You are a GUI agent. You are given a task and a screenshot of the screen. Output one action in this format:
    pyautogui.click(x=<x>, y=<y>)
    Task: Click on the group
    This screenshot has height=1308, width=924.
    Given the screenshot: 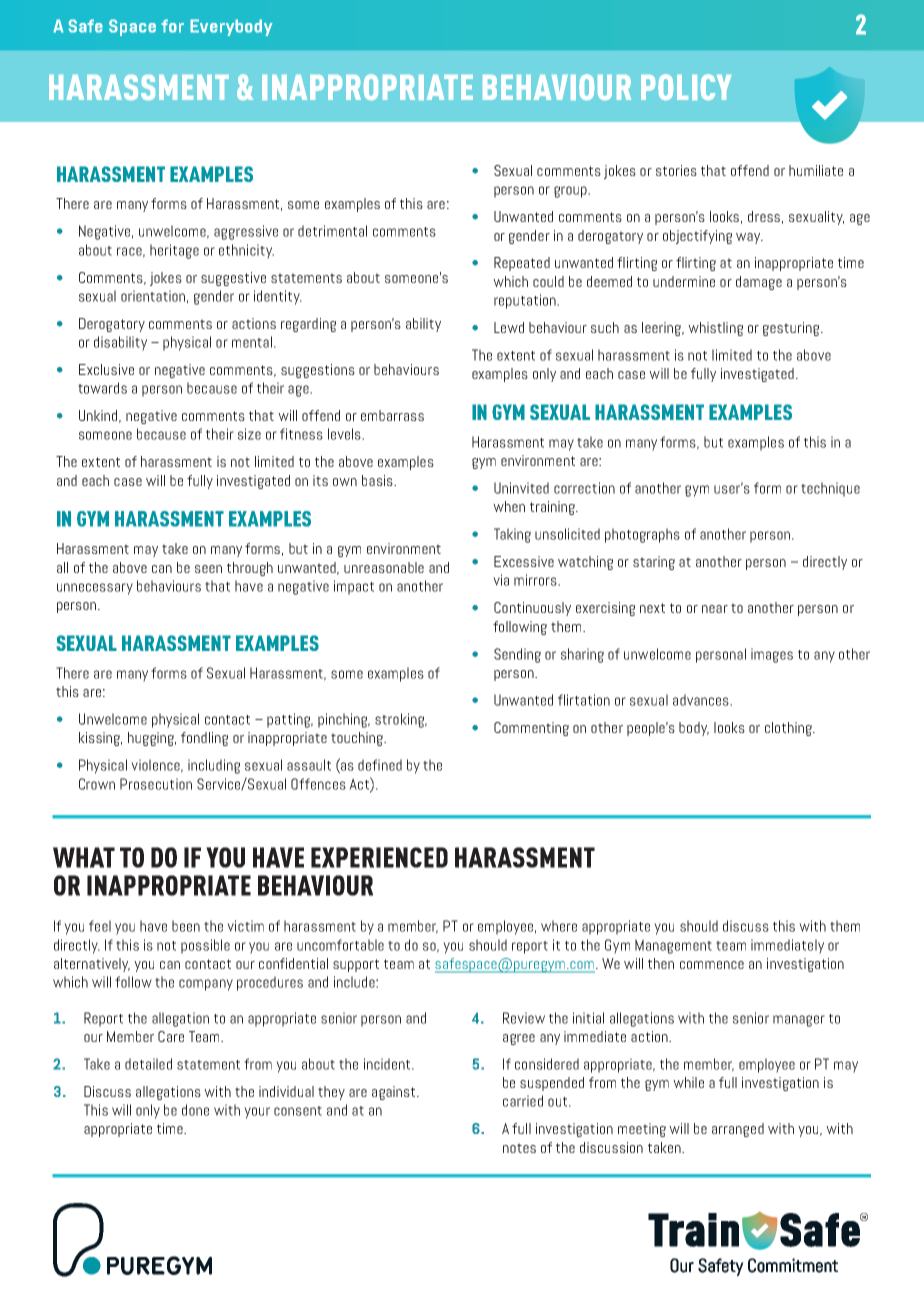 What is the action you would take?
    pyautogui.click(x=571, y=192)
